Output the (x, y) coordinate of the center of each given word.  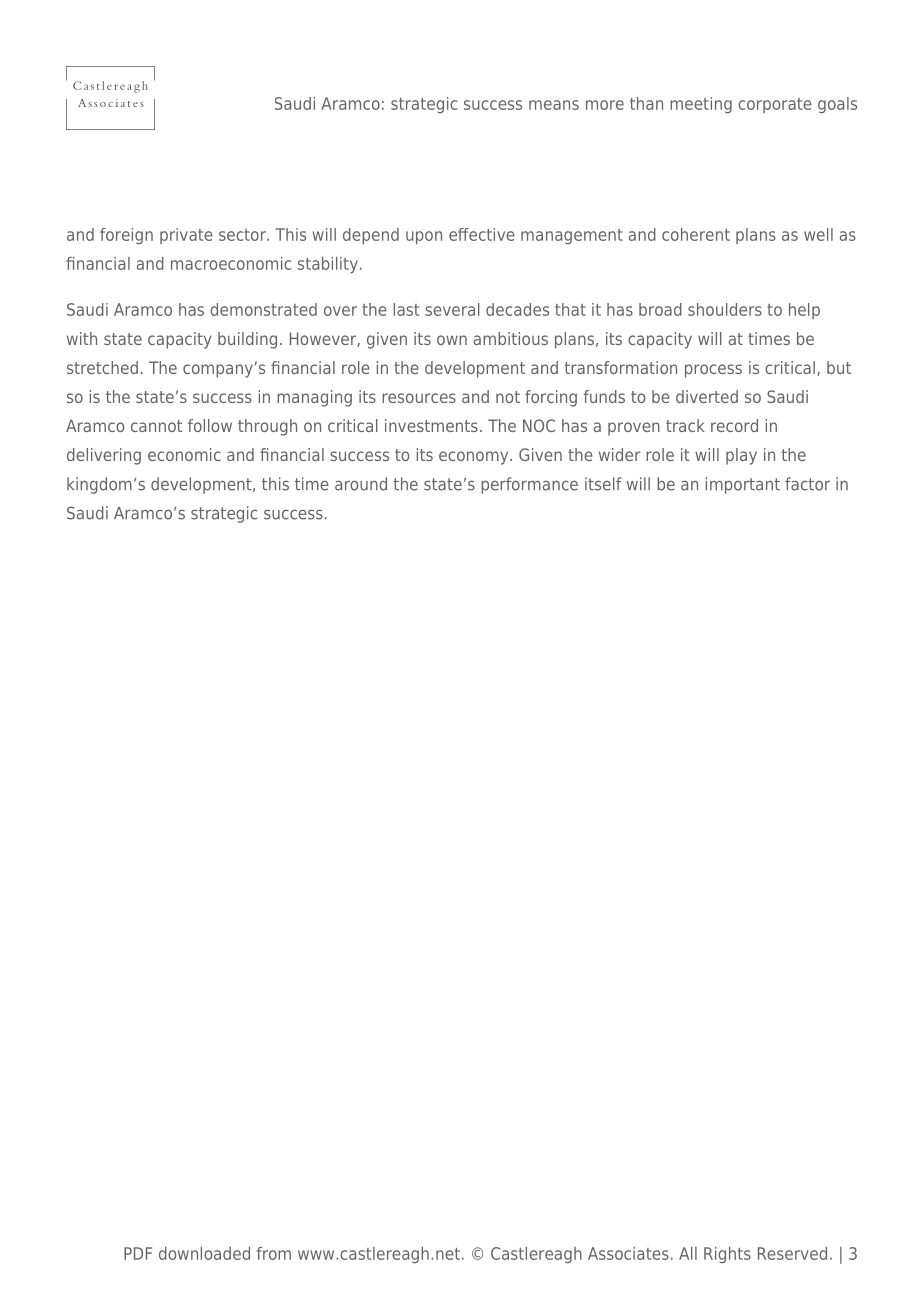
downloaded (204, 1253)
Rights (727, 1255)
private (186, 236)
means (554, 105)
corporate (775, 105)
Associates (628, 1253)
